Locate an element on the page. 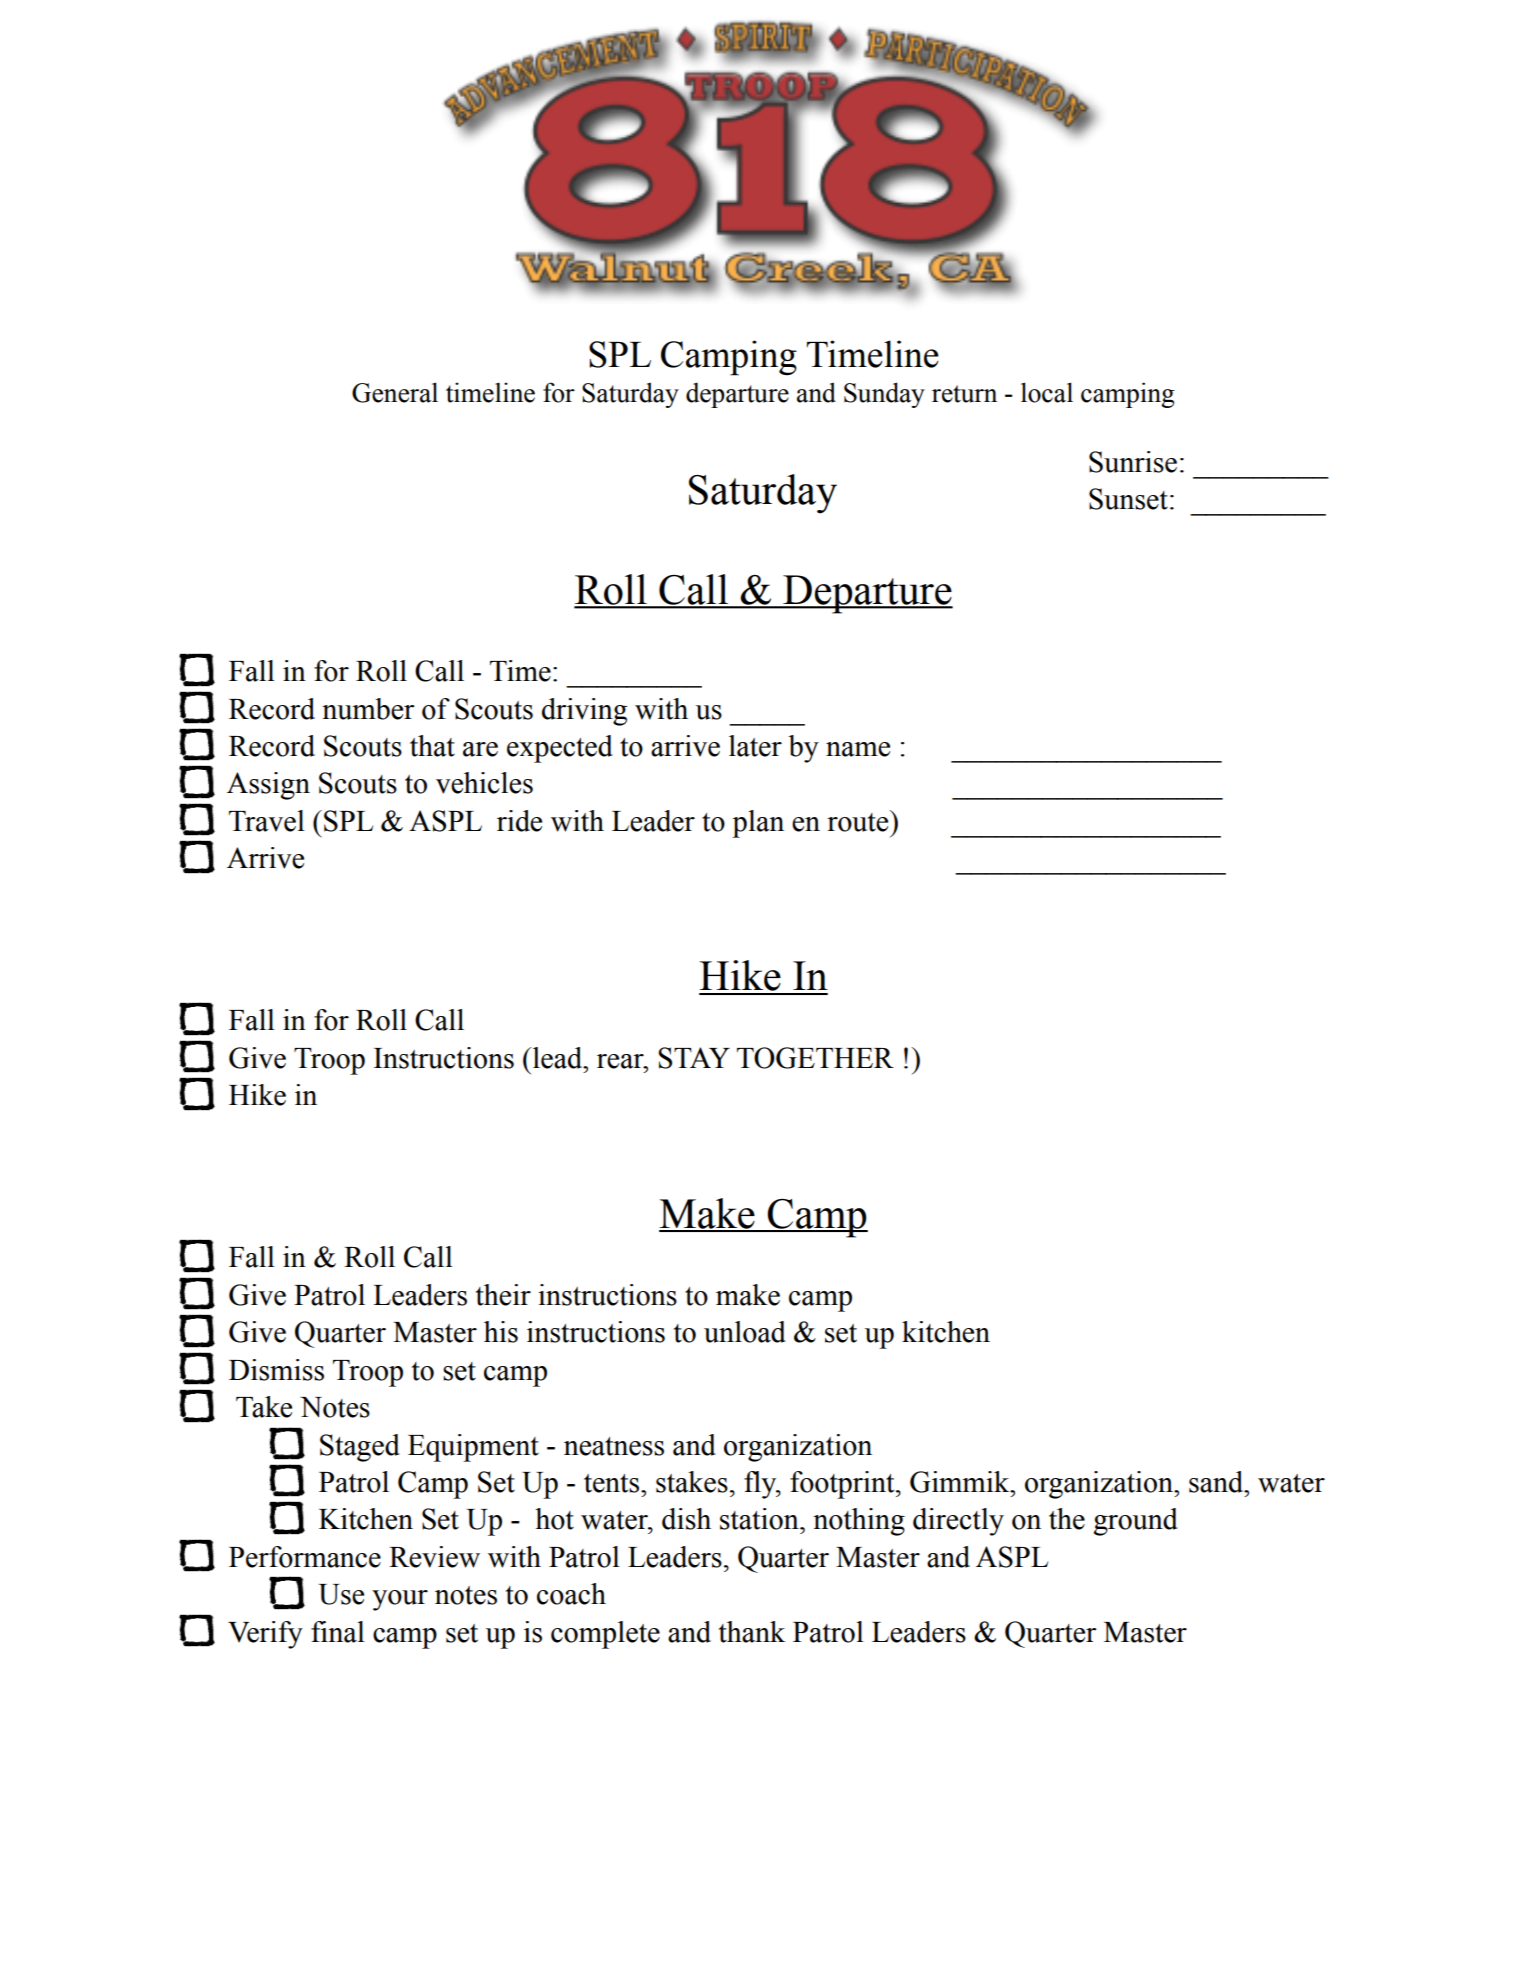  your is located at coordinates (400, 1600).
